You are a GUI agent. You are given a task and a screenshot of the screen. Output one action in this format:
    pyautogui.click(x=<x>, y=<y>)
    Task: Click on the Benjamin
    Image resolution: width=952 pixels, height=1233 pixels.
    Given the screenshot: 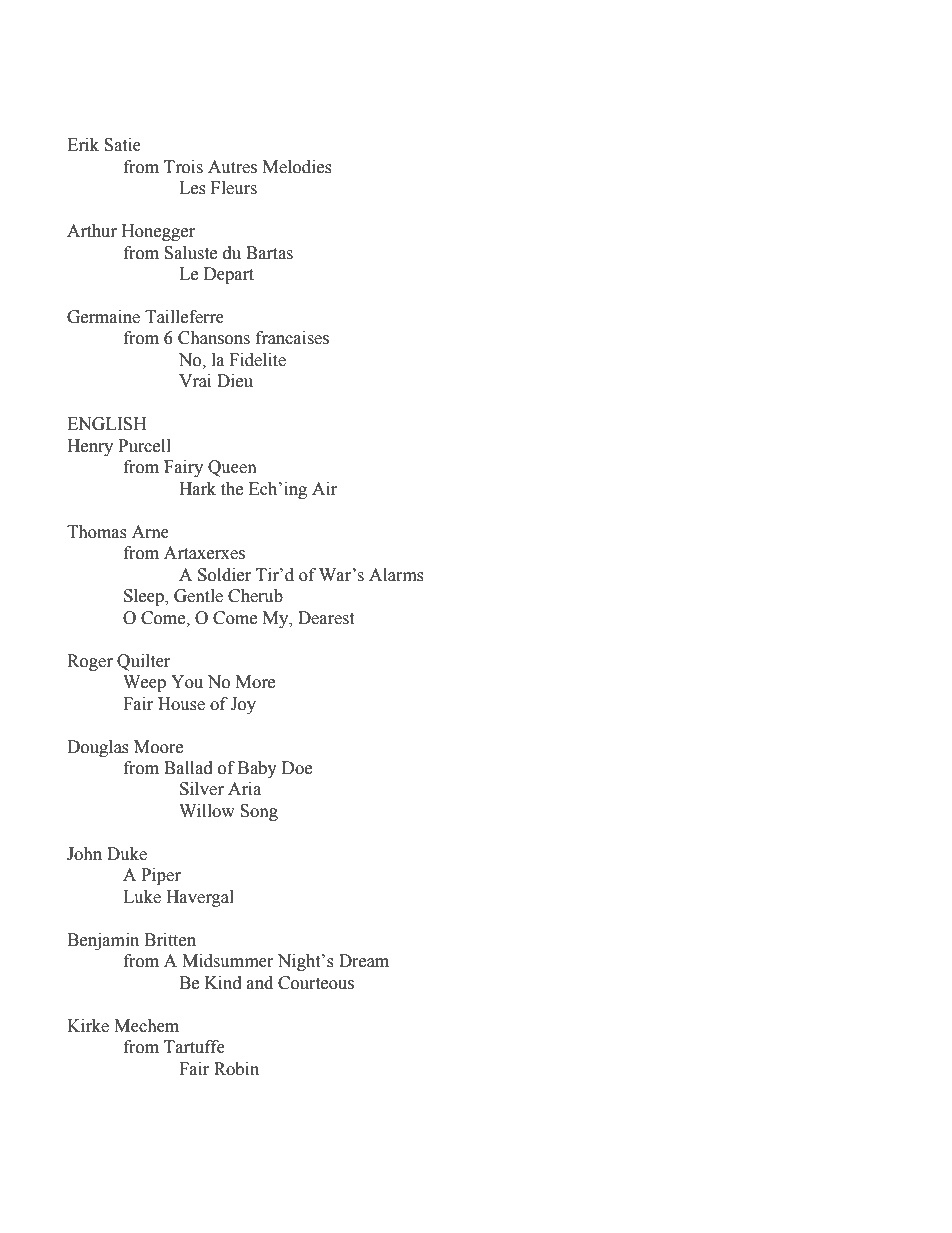 What is the action you would take?
    pyautogui.click(x=103, y=941)
